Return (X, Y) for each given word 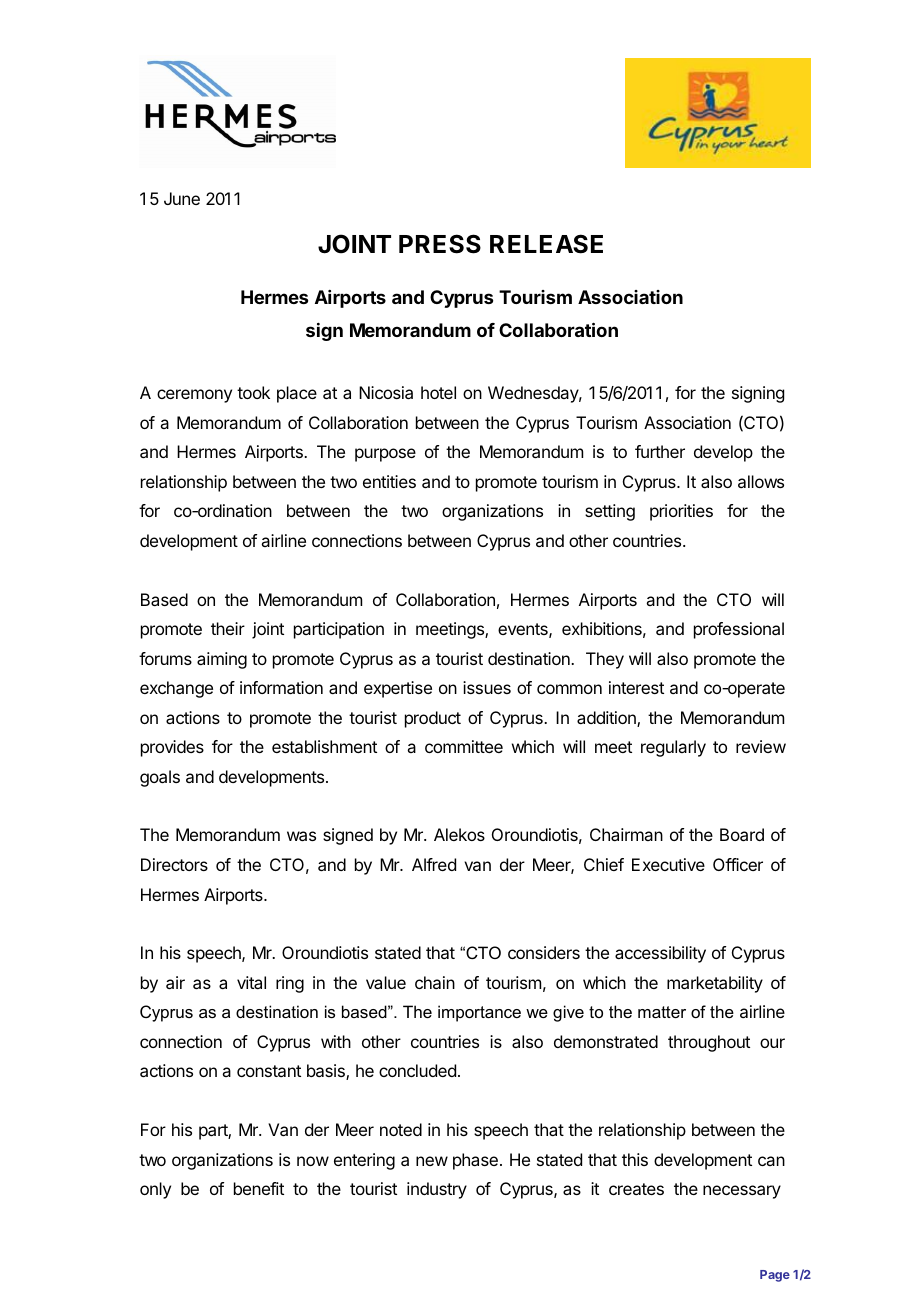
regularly (673, 748)
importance (479, 1013)
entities (389, 481)
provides (172, 748)
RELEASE (546, 244)
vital (251, 982)
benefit (259, 1188)
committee (464, 746)
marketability (715, 984)
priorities (681, 512)
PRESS (440, 244)
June (182, 198)
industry (437, 1190)
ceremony (194, 396)
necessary (742, 1192)
